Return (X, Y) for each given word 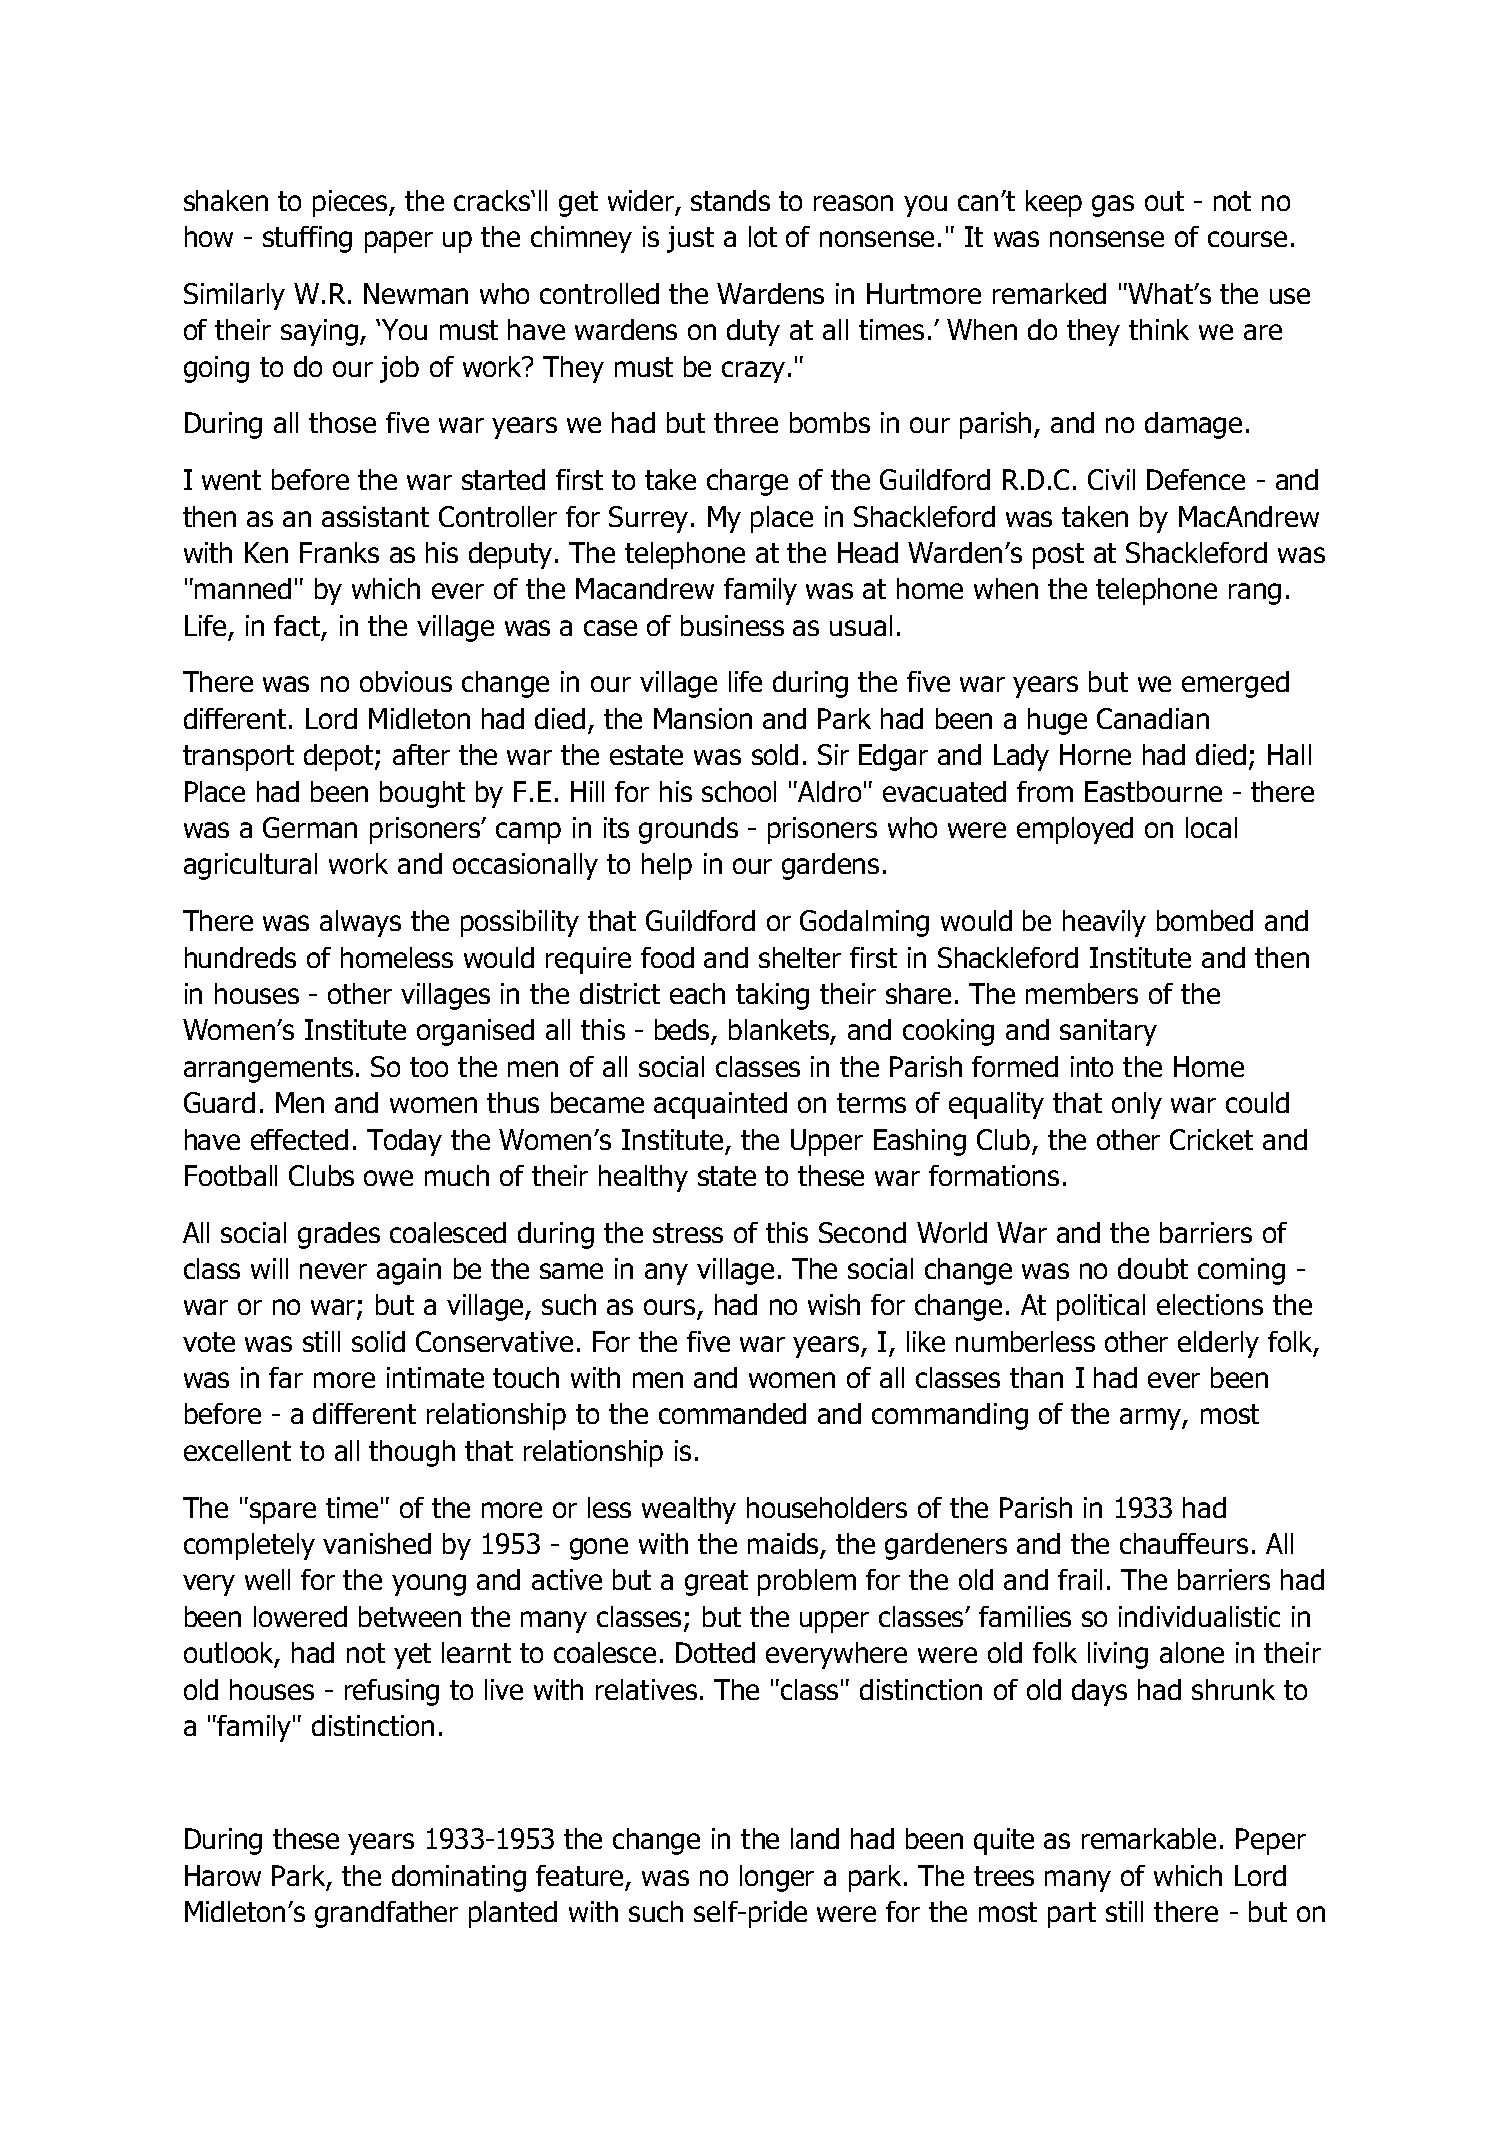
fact (298, 627)
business (732, 625)
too (429, 1067)
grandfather (386, 1914)
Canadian (1153, 718)
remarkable (1149, 1838)
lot (763, 236)
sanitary (1108, 1032)
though (412, 1453)
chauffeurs (1184, 1543)
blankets (780, 1031)
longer (777, 1878)
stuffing (307, 239)
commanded (732, 1413)
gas (1113, 206)
